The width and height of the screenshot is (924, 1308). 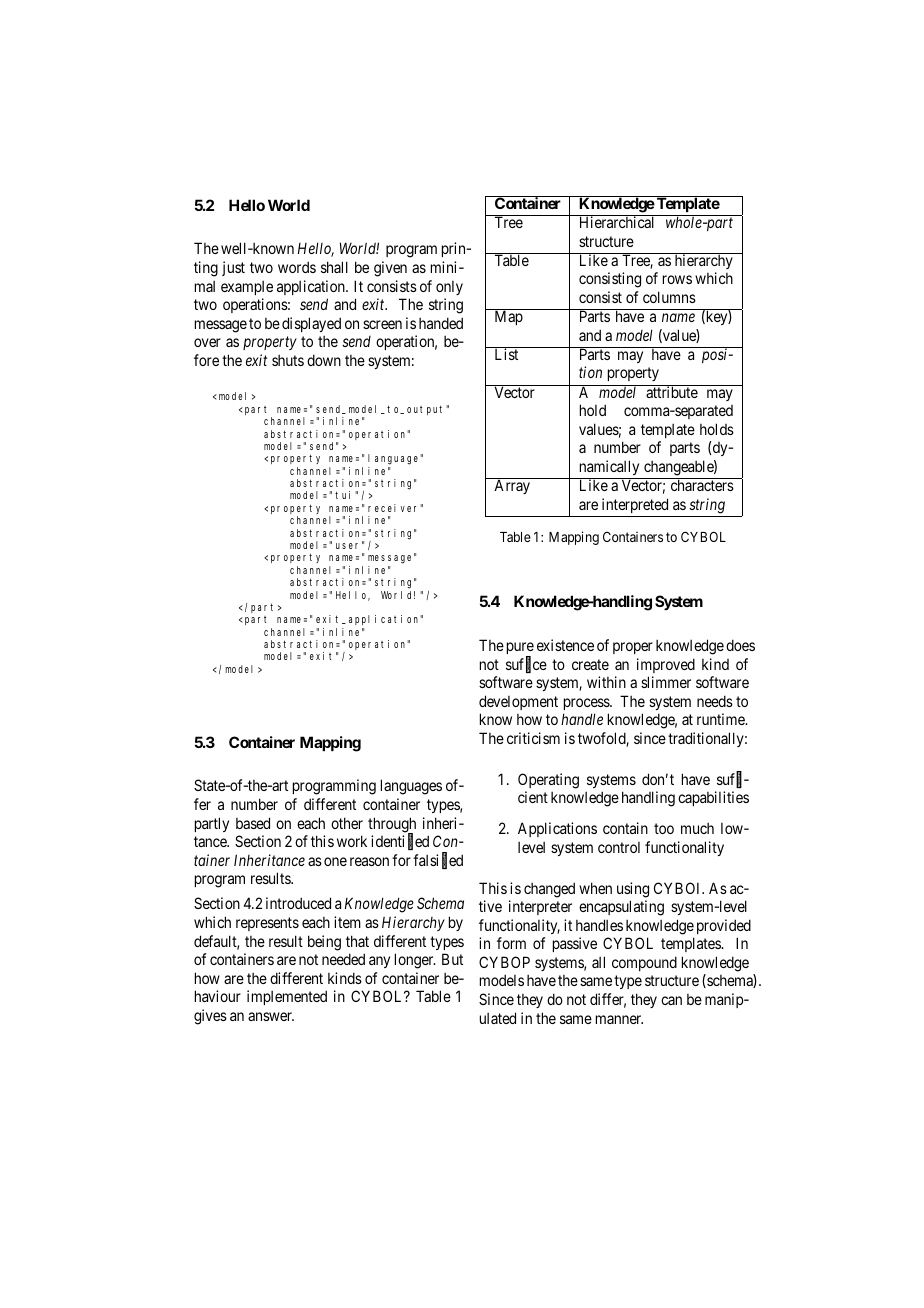 What do you see at coordinates (565, 645) in the screenshot?
I see `existence` at bounding box center [565, 645].
